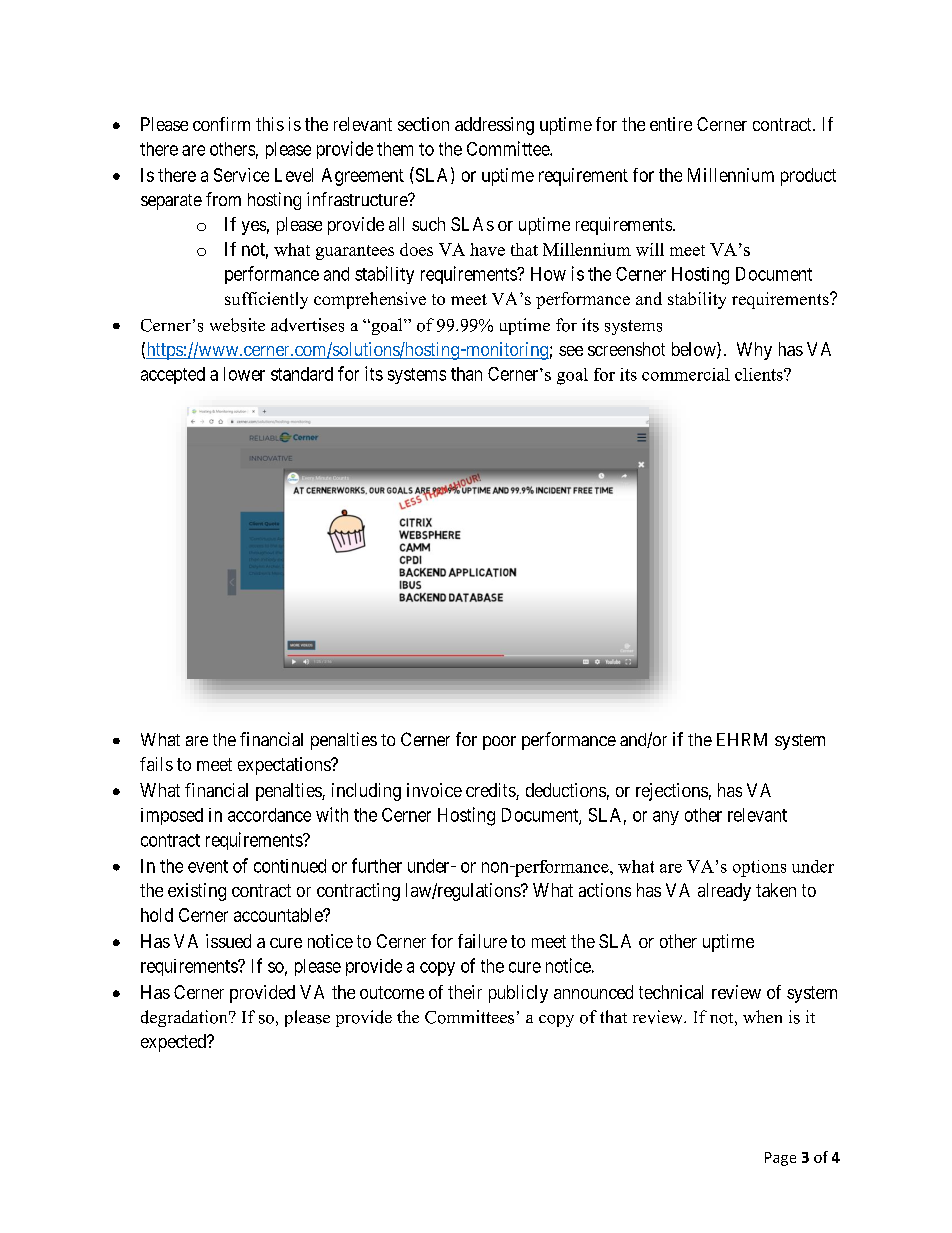 The width and height of the document is (952, 1233). What do you see at coordinates (465, 992) in the document?
I see `their` at bounding box center [465, 992].
